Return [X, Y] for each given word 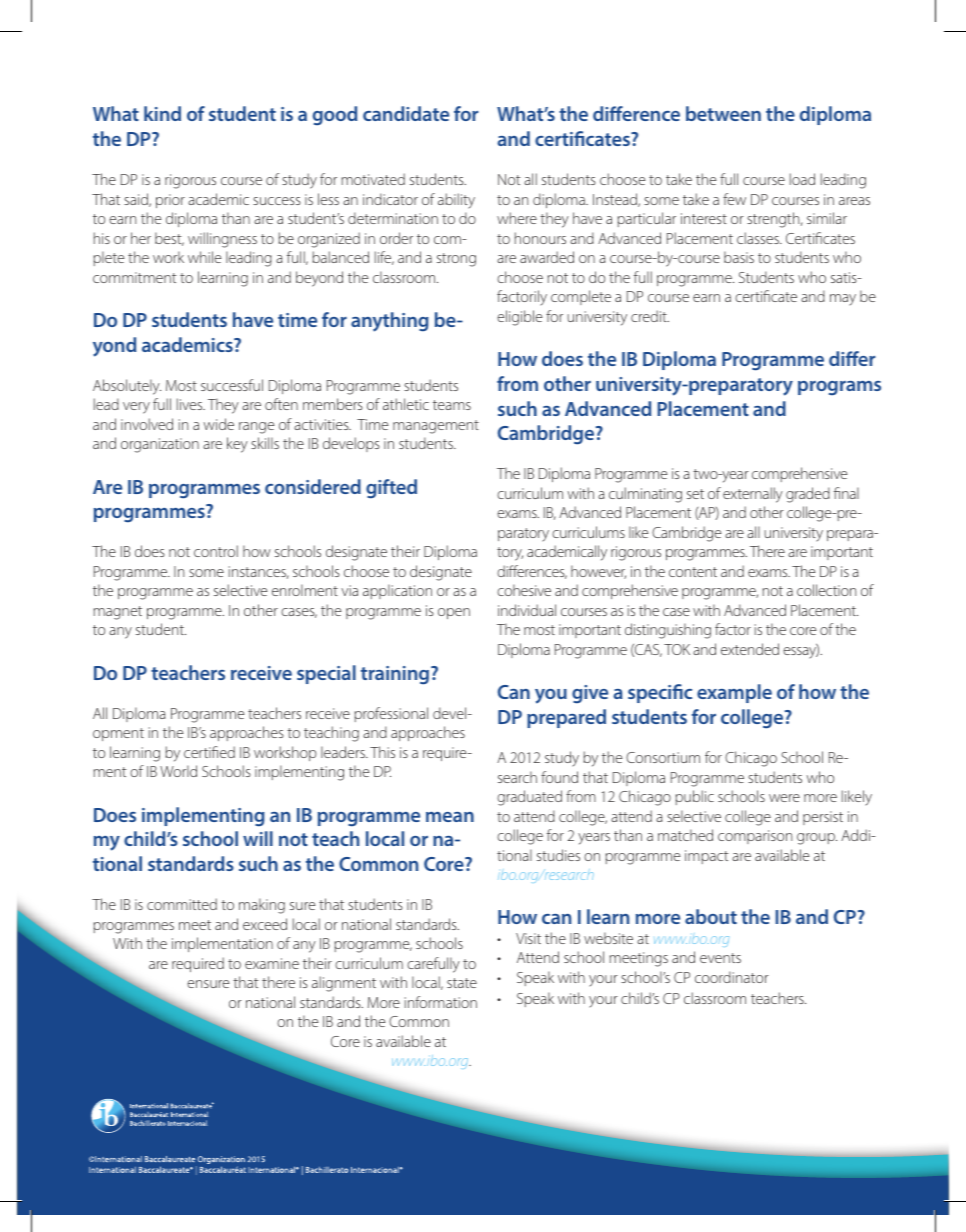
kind [162, 113]
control [216, 551]
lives [191, 404]
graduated [529, 798]
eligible [519, 318]
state [462, 983]
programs [839, 388]
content [693, 572]
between [723, 113]
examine [272, 963]
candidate [406, 113]
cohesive [524, 590]
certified [209, 752]
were [784, 798]
